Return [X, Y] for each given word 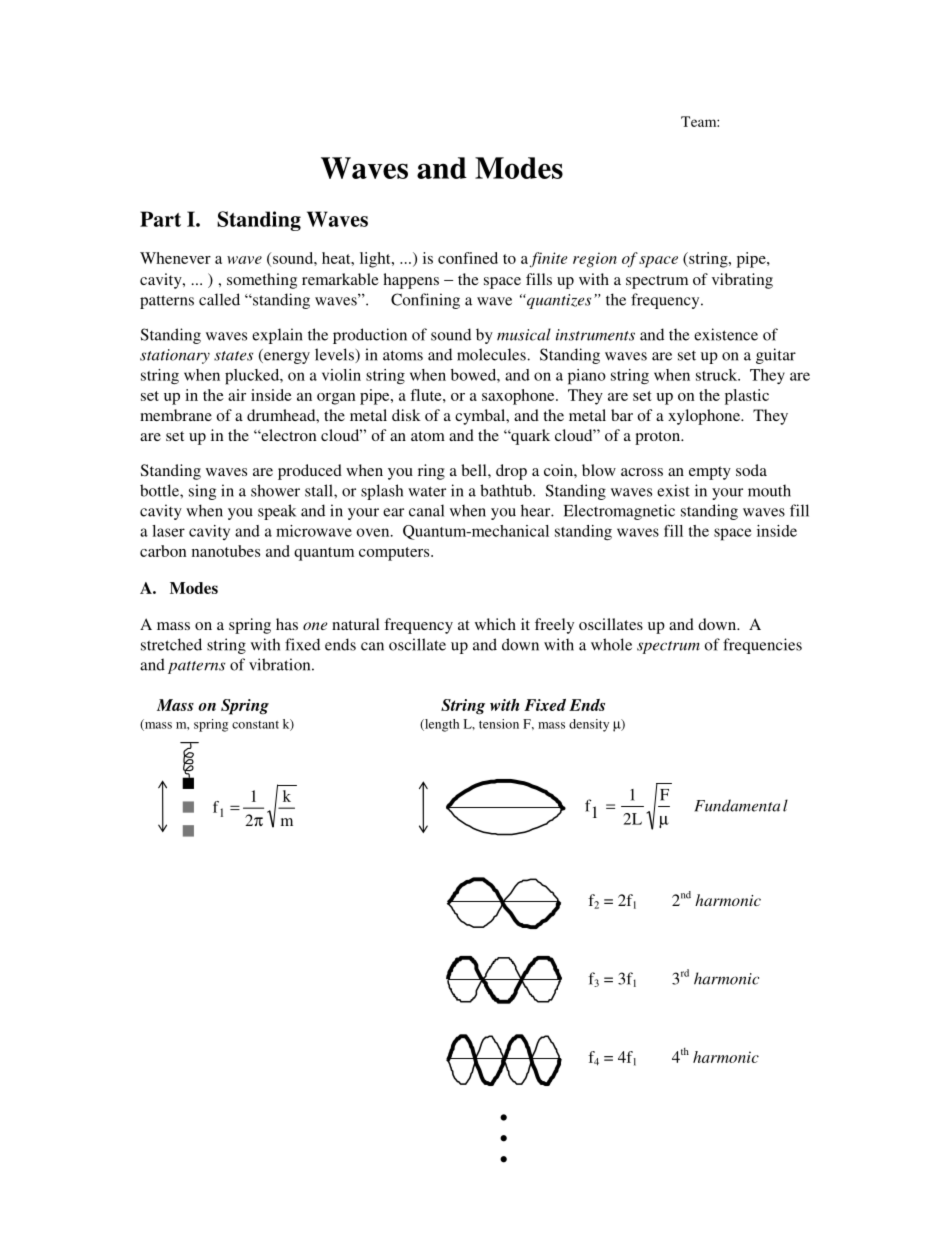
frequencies [762, 646]
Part [160, 219]
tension [499, 724]
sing [202, 492]
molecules [492, 354]
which [495, 624]
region [595, 260]
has [287, 624]
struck [718, 375]
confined [468, 258]
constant [255, 725]
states [233, 356]
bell [475, 470]
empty [710, 473]
